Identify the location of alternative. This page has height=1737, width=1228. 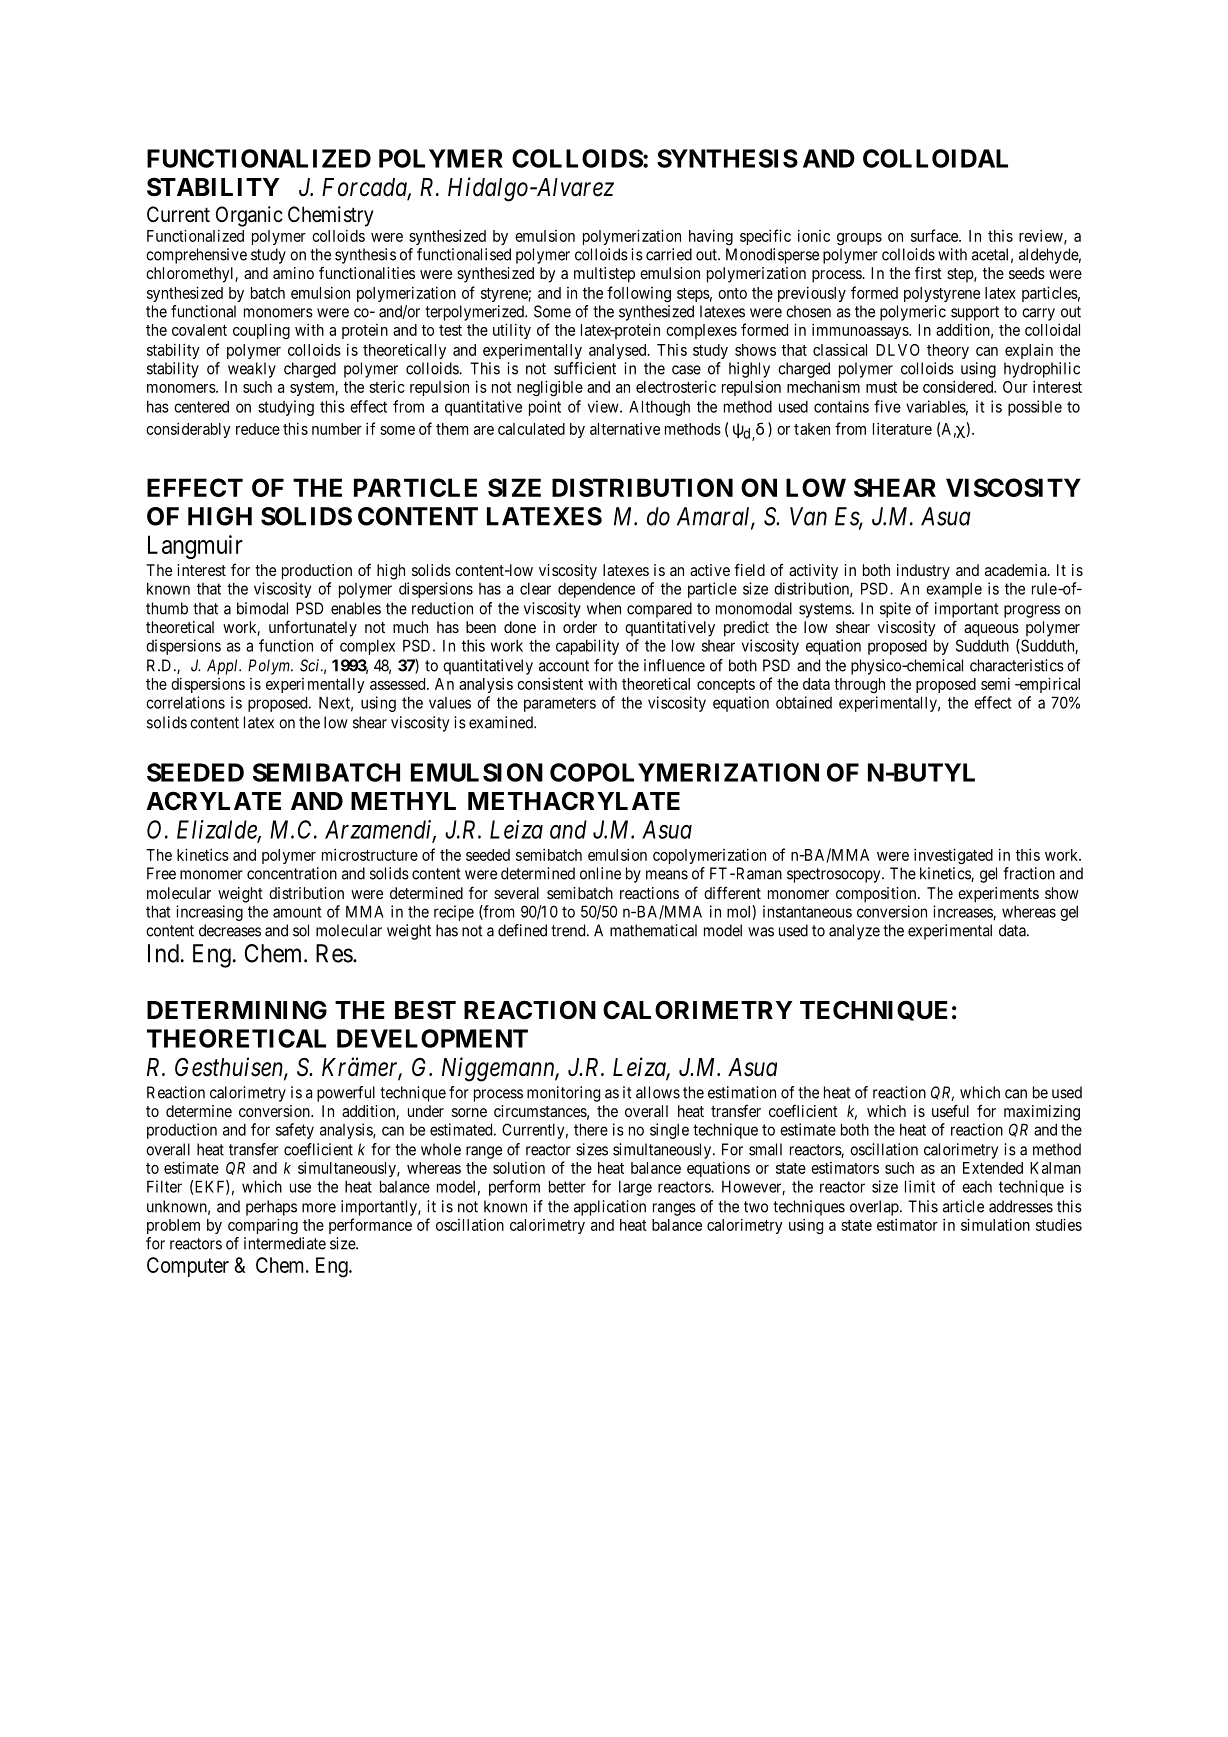
(625, 428).
